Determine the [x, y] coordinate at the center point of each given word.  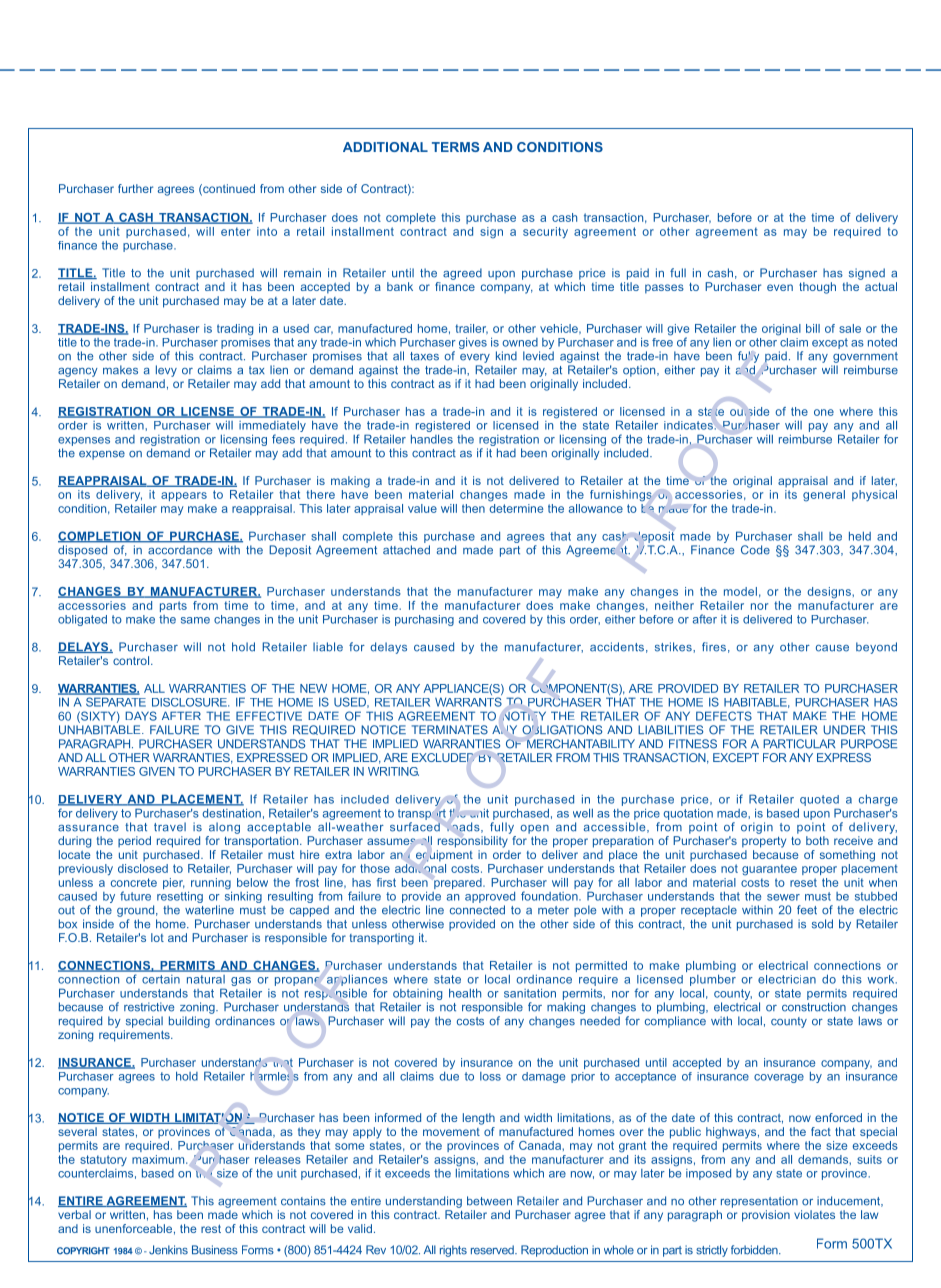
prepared [459, 883]
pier [174, 883]
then [473, 508]
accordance [180, 550]
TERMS [455, 147]
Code [755, 550]
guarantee [769, 870]
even [780, 287]
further [135, 188]
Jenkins [168, 1250]
